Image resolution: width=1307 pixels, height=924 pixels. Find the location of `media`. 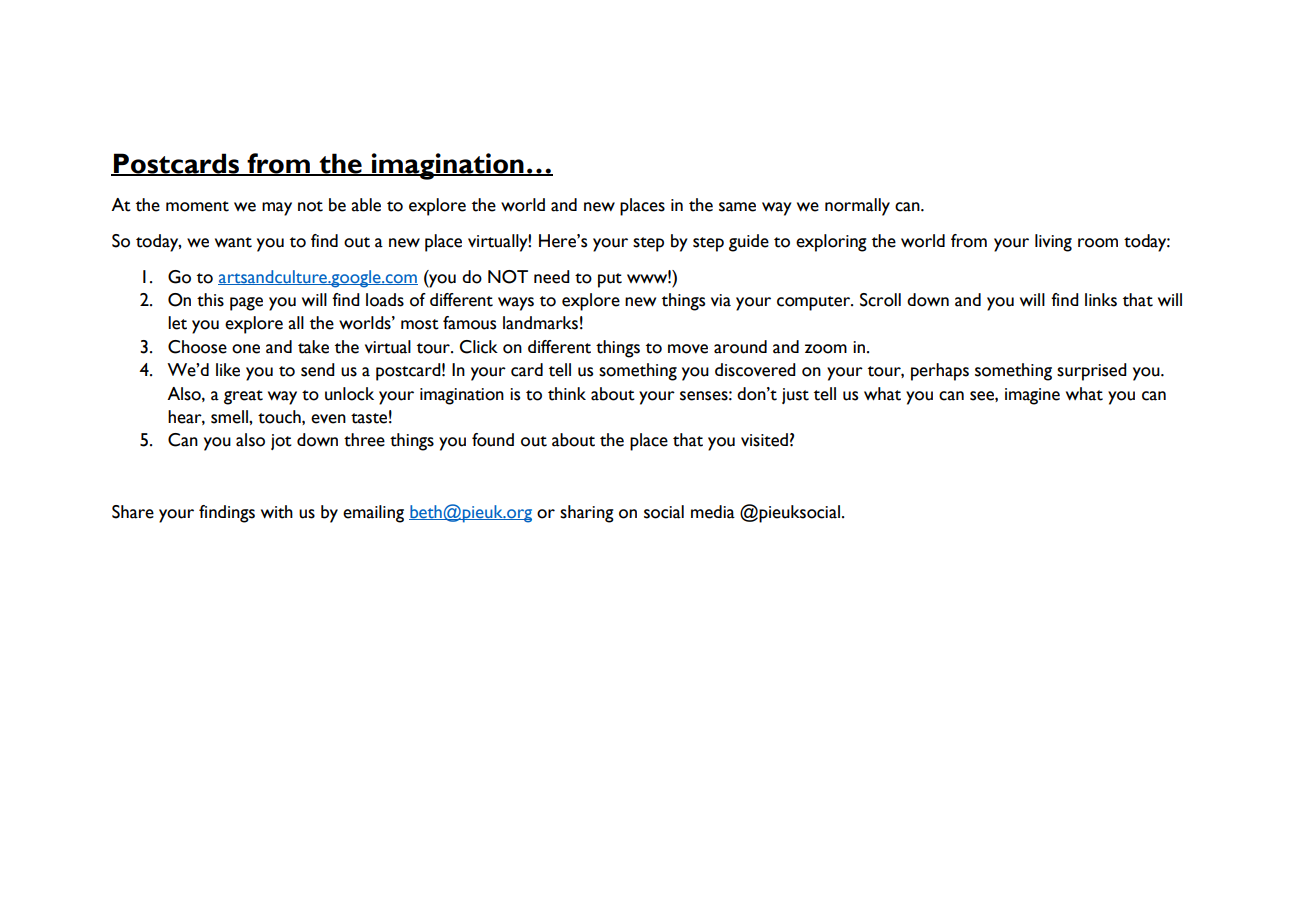

media is located at coordinates (713, 512).
